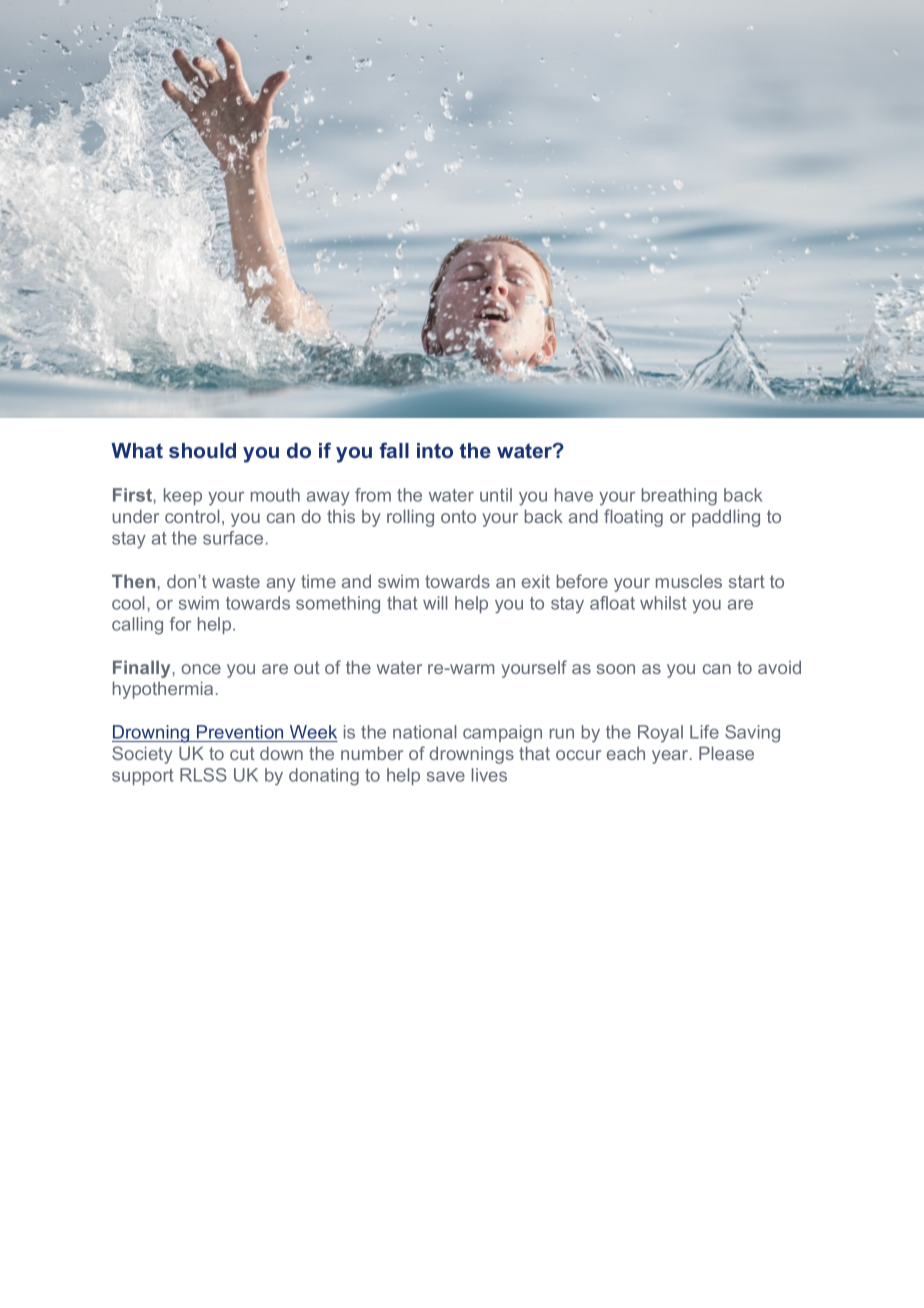  I want to click on cut, so click(242, 753).
